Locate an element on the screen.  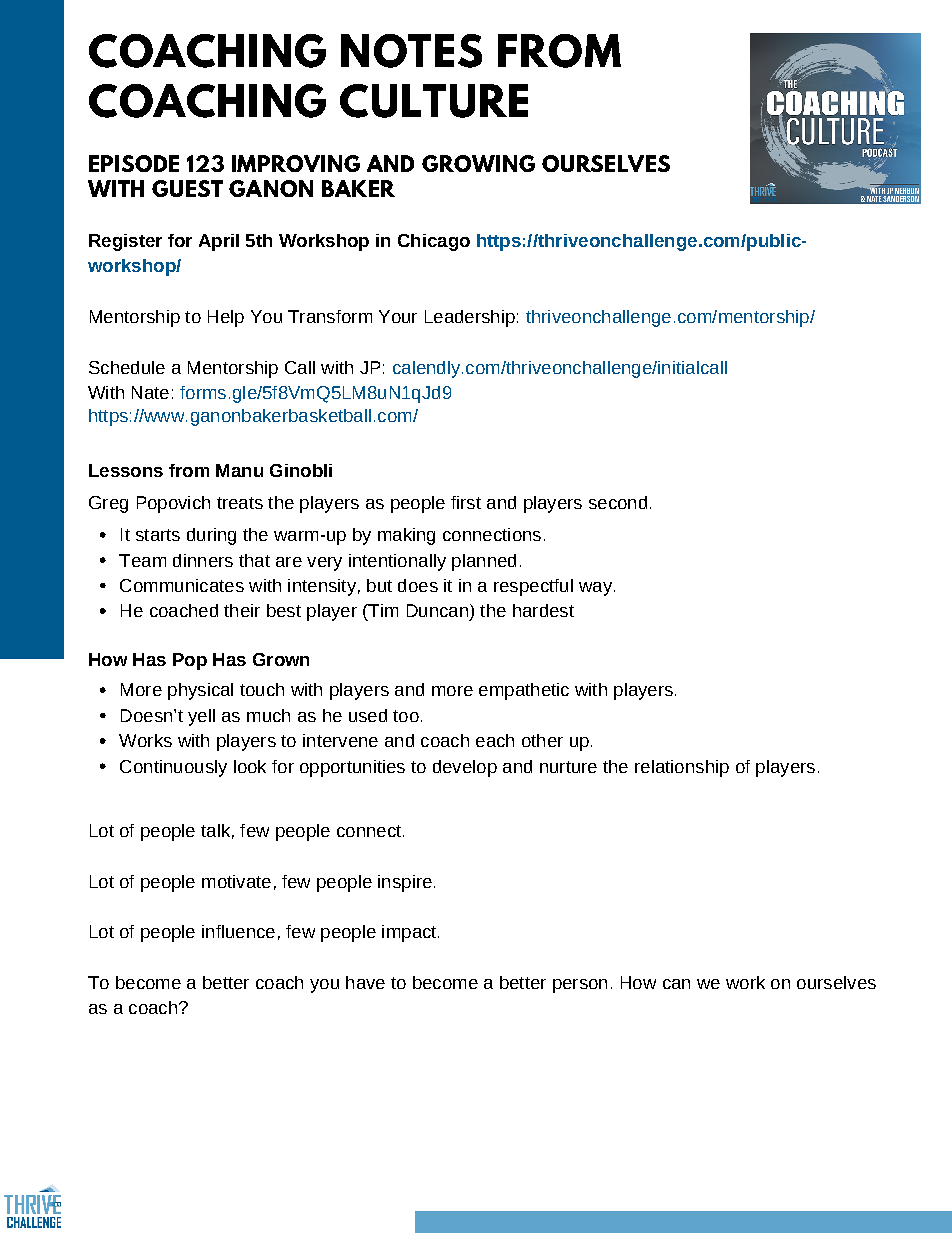
physical is located at coordinates (200, 691).
